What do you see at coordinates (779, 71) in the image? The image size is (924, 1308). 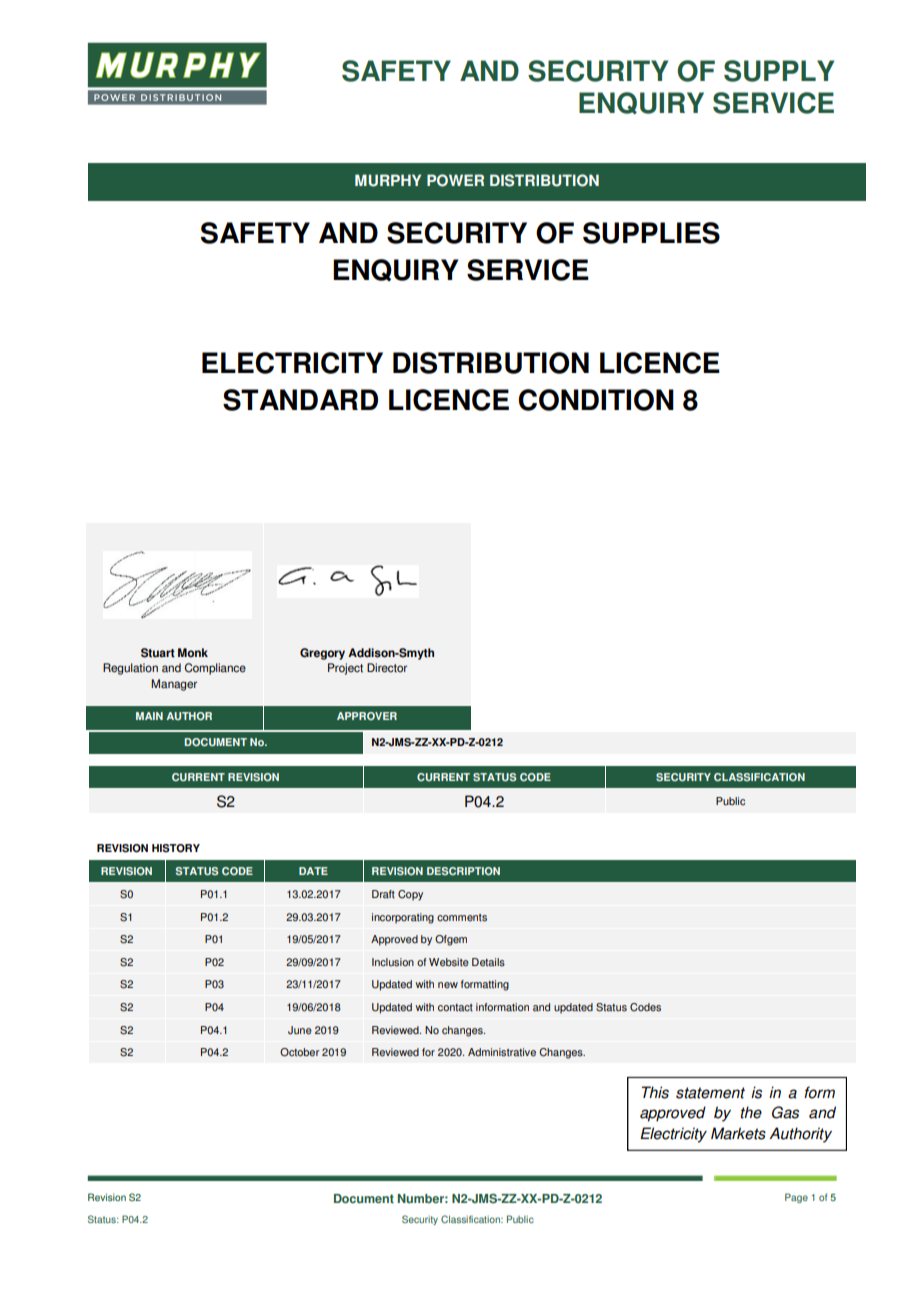 I see `SUPPLY` at bounding box center [779, 71].
